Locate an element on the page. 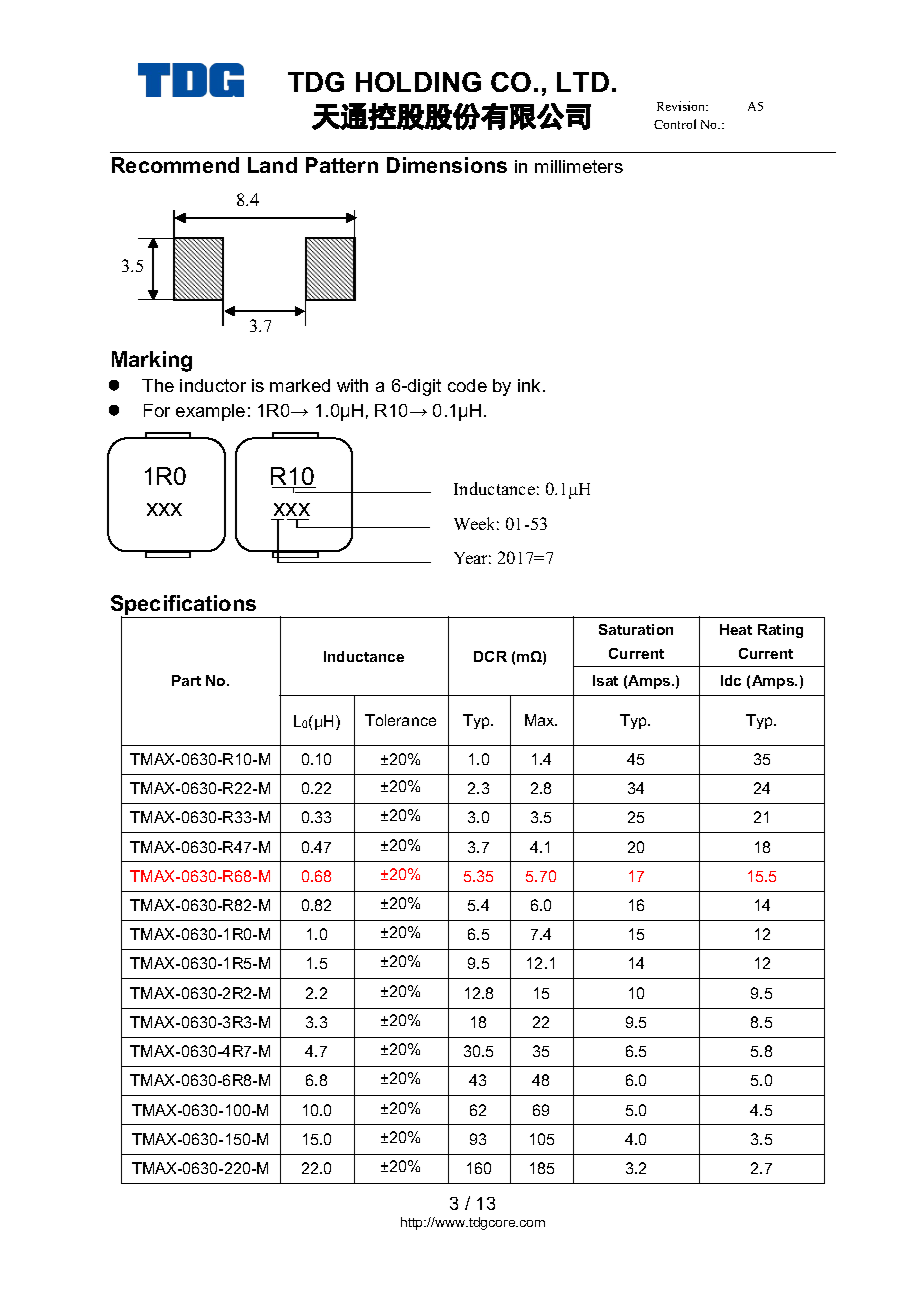  Part is located at coordinates (186, 680).
